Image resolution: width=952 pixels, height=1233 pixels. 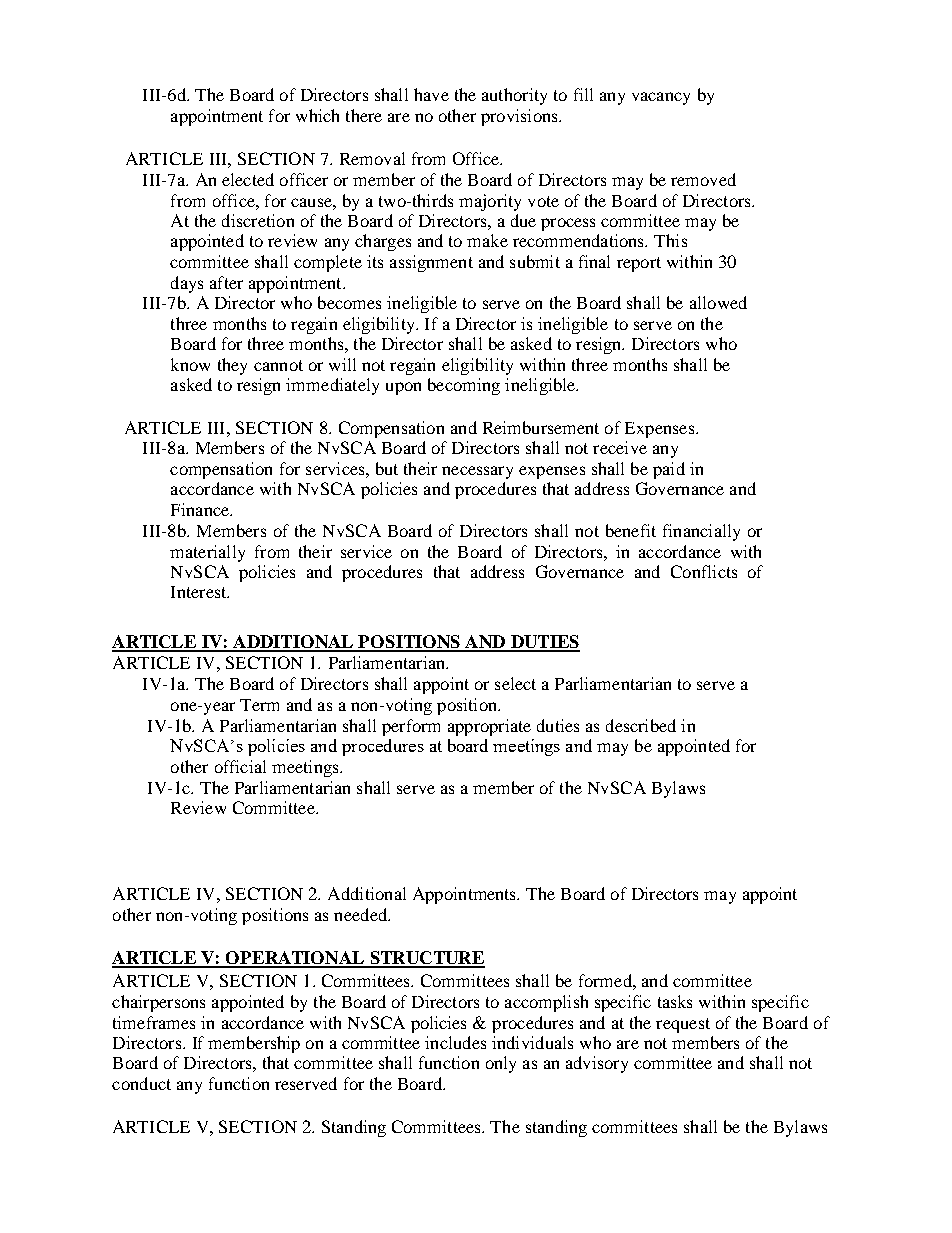 What do you see at coordinates (154, 1022) in the screenshot?
I see `timeframes` at bounding box center [154, 1022].
